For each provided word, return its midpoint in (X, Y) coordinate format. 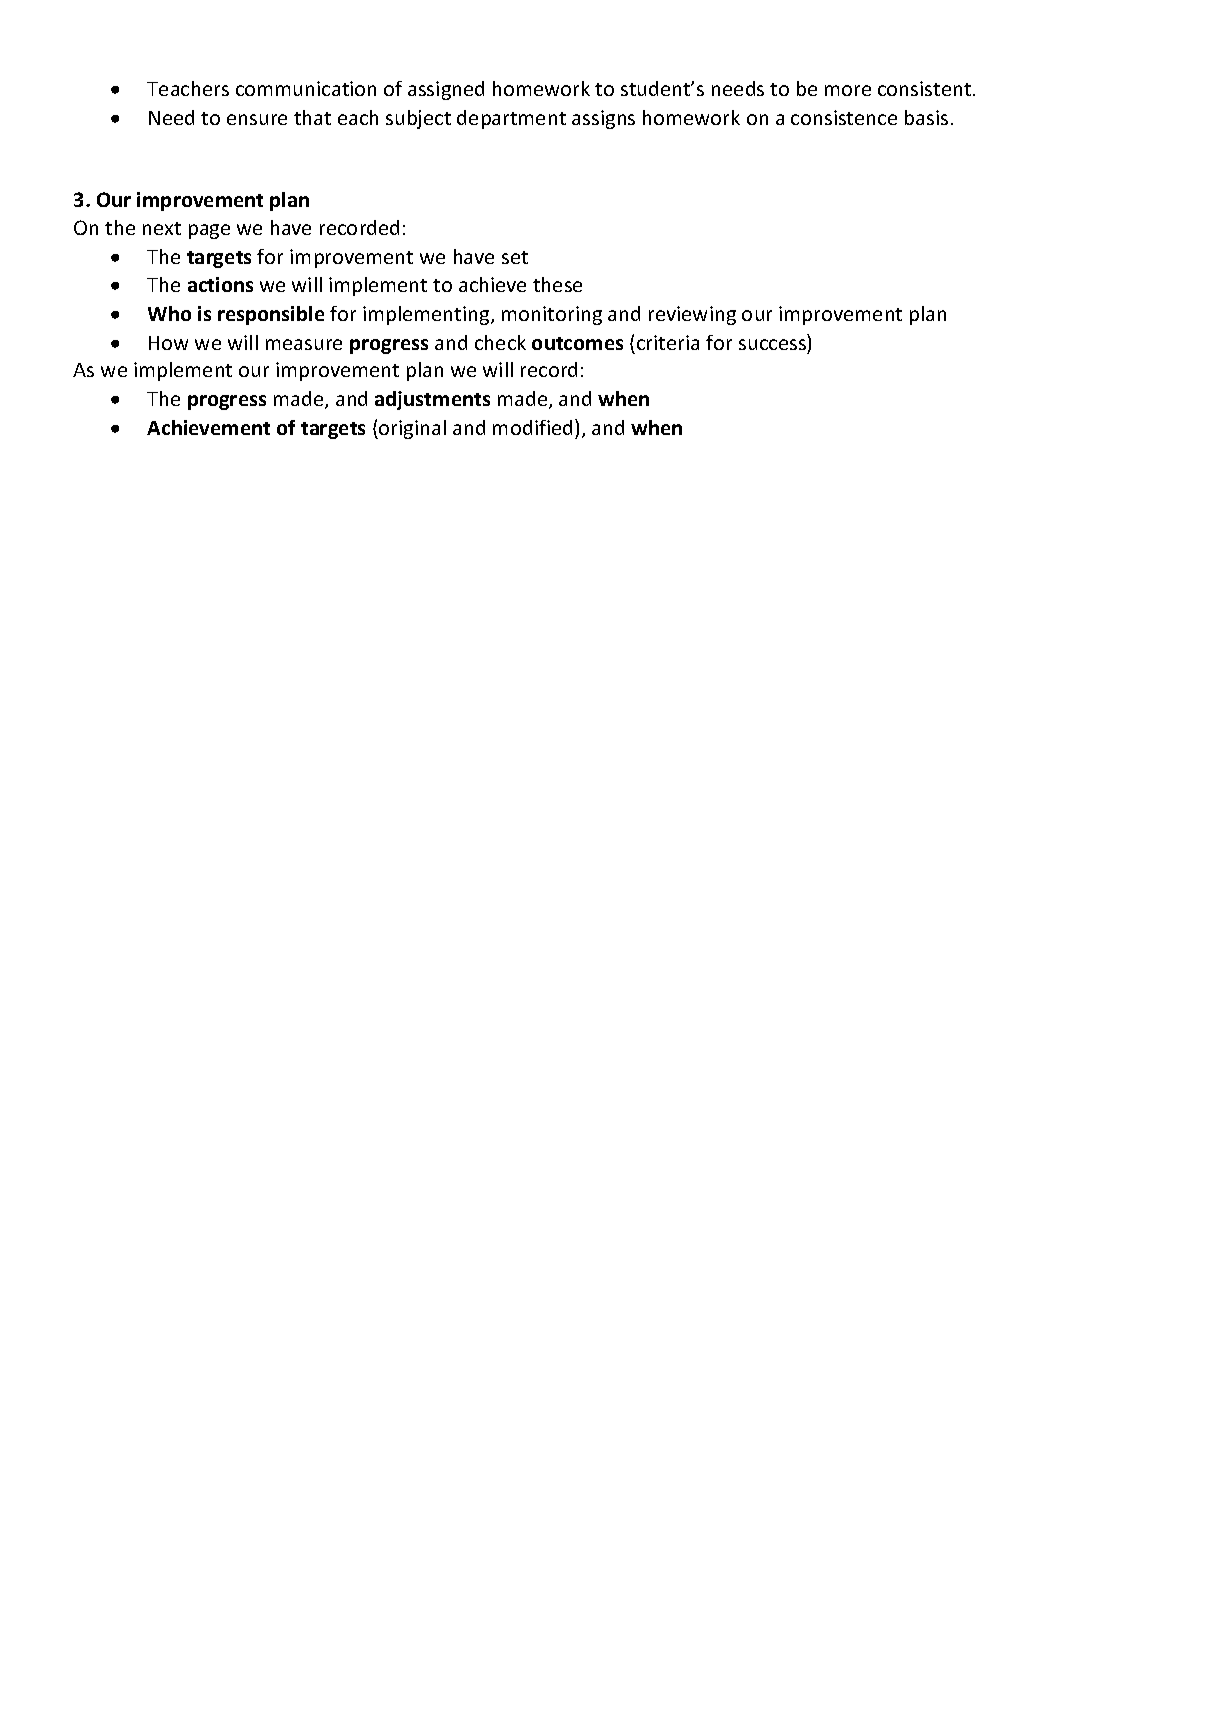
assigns (603, 119)
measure (304, 344)
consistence (844, 117)
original (411, 429)
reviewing (692, 315)
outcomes (577, 343)
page (209, 231)
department (511, 119)
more (848, 90)
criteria (668, 342)
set (515, 257)
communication (306, 88)
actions (220, 284)
